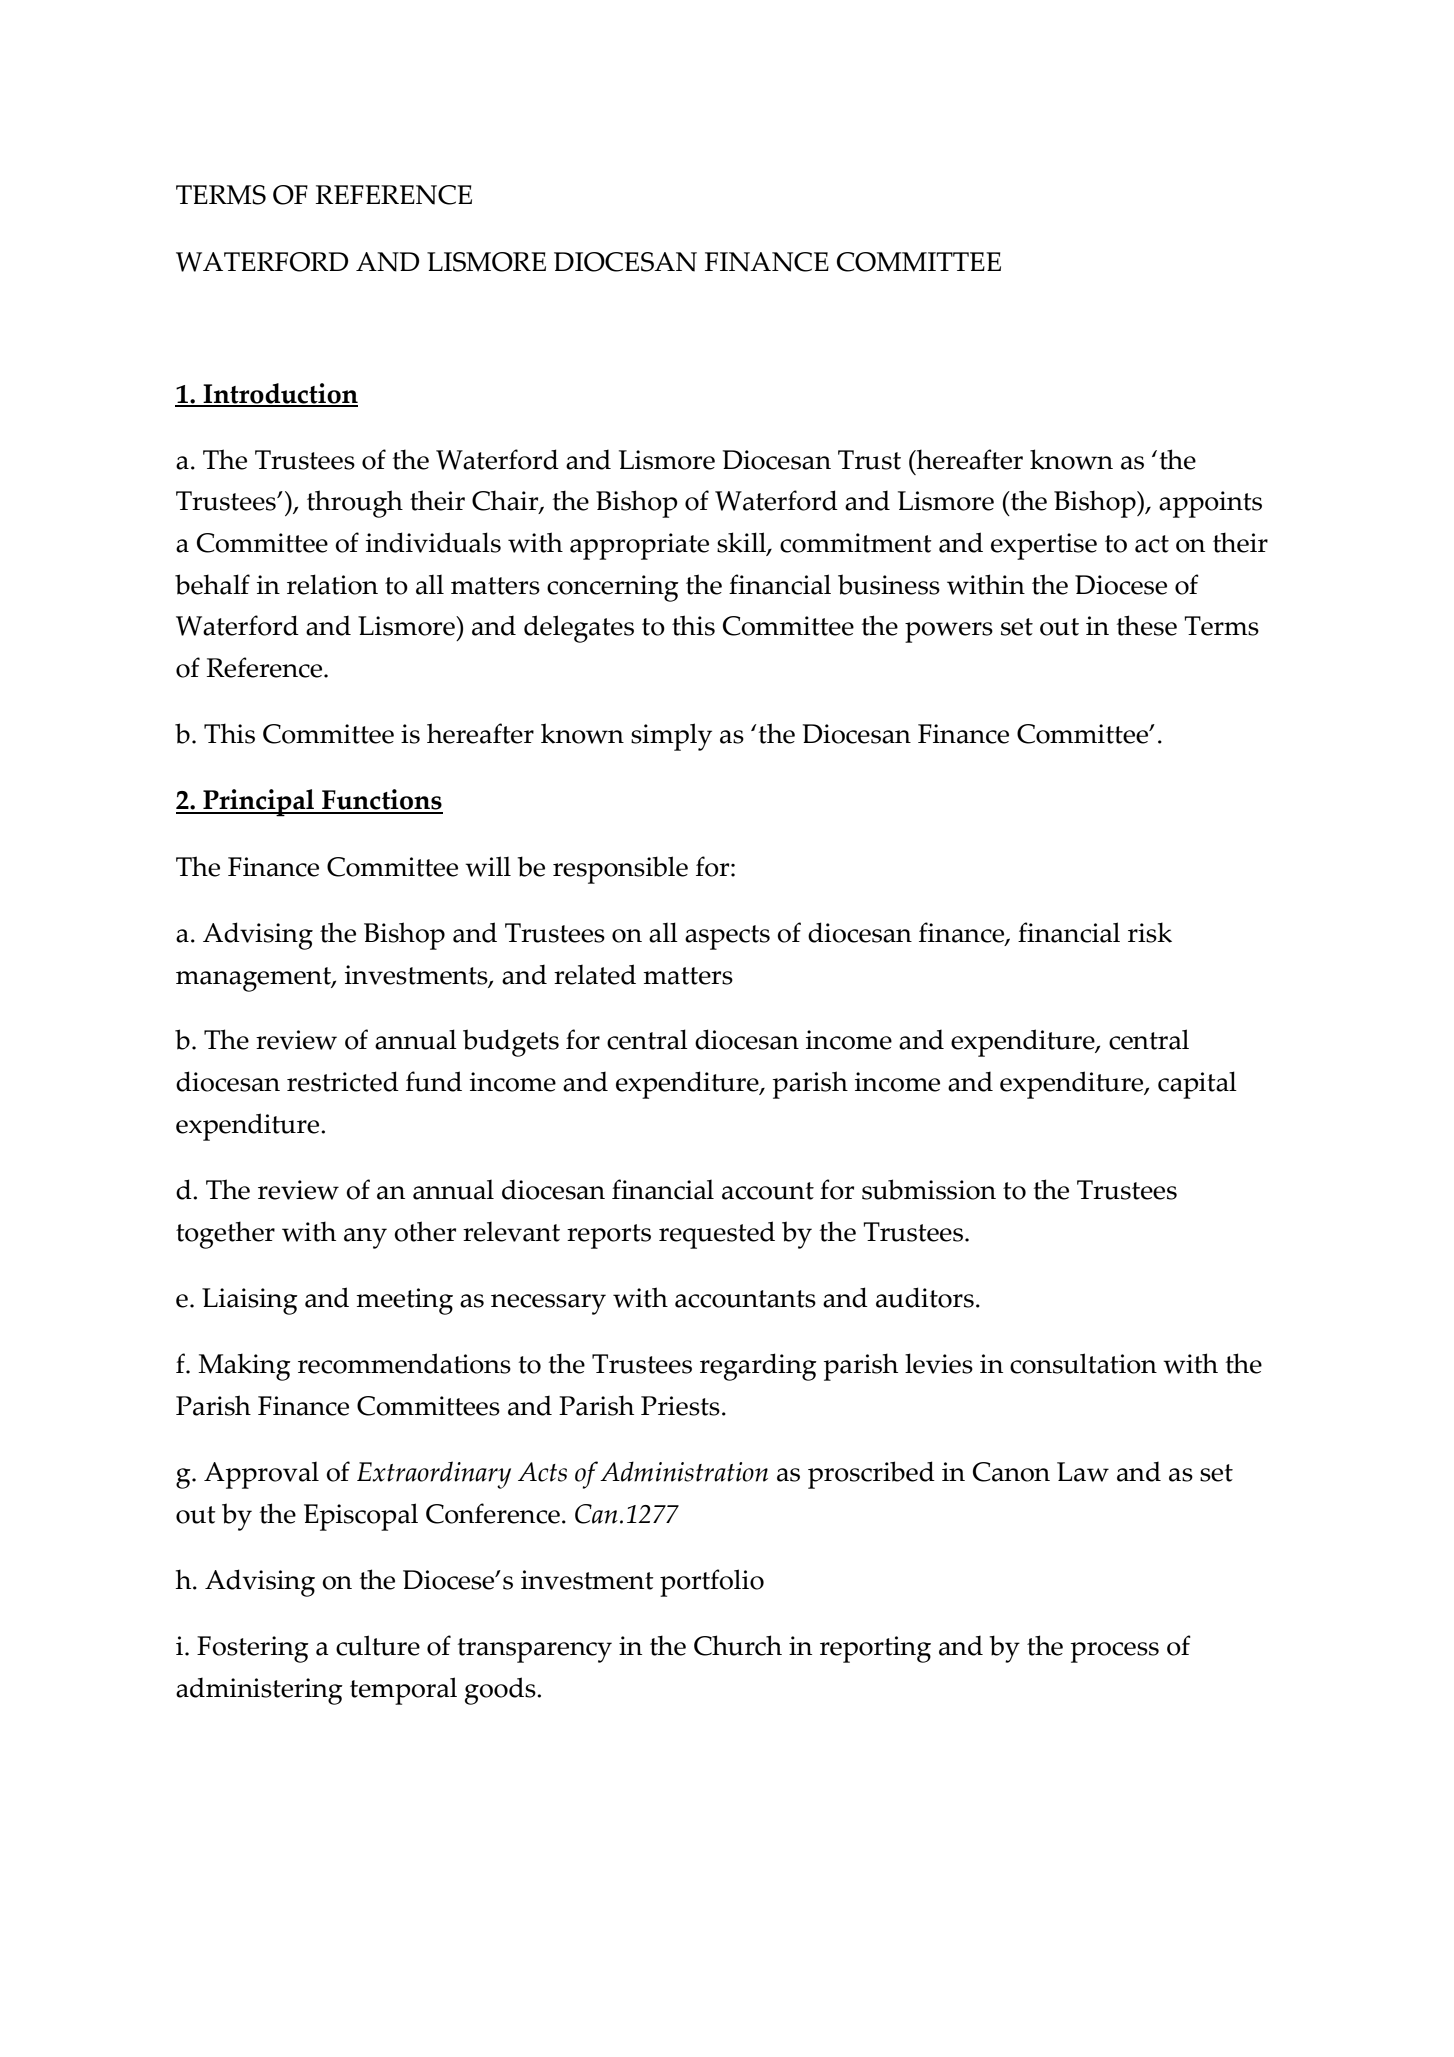 The width and height of the page is (1454, 2057). What do you see at coordinates (717, 1235) in the page?
I see `requested` at bounding box center [717, 1235].
